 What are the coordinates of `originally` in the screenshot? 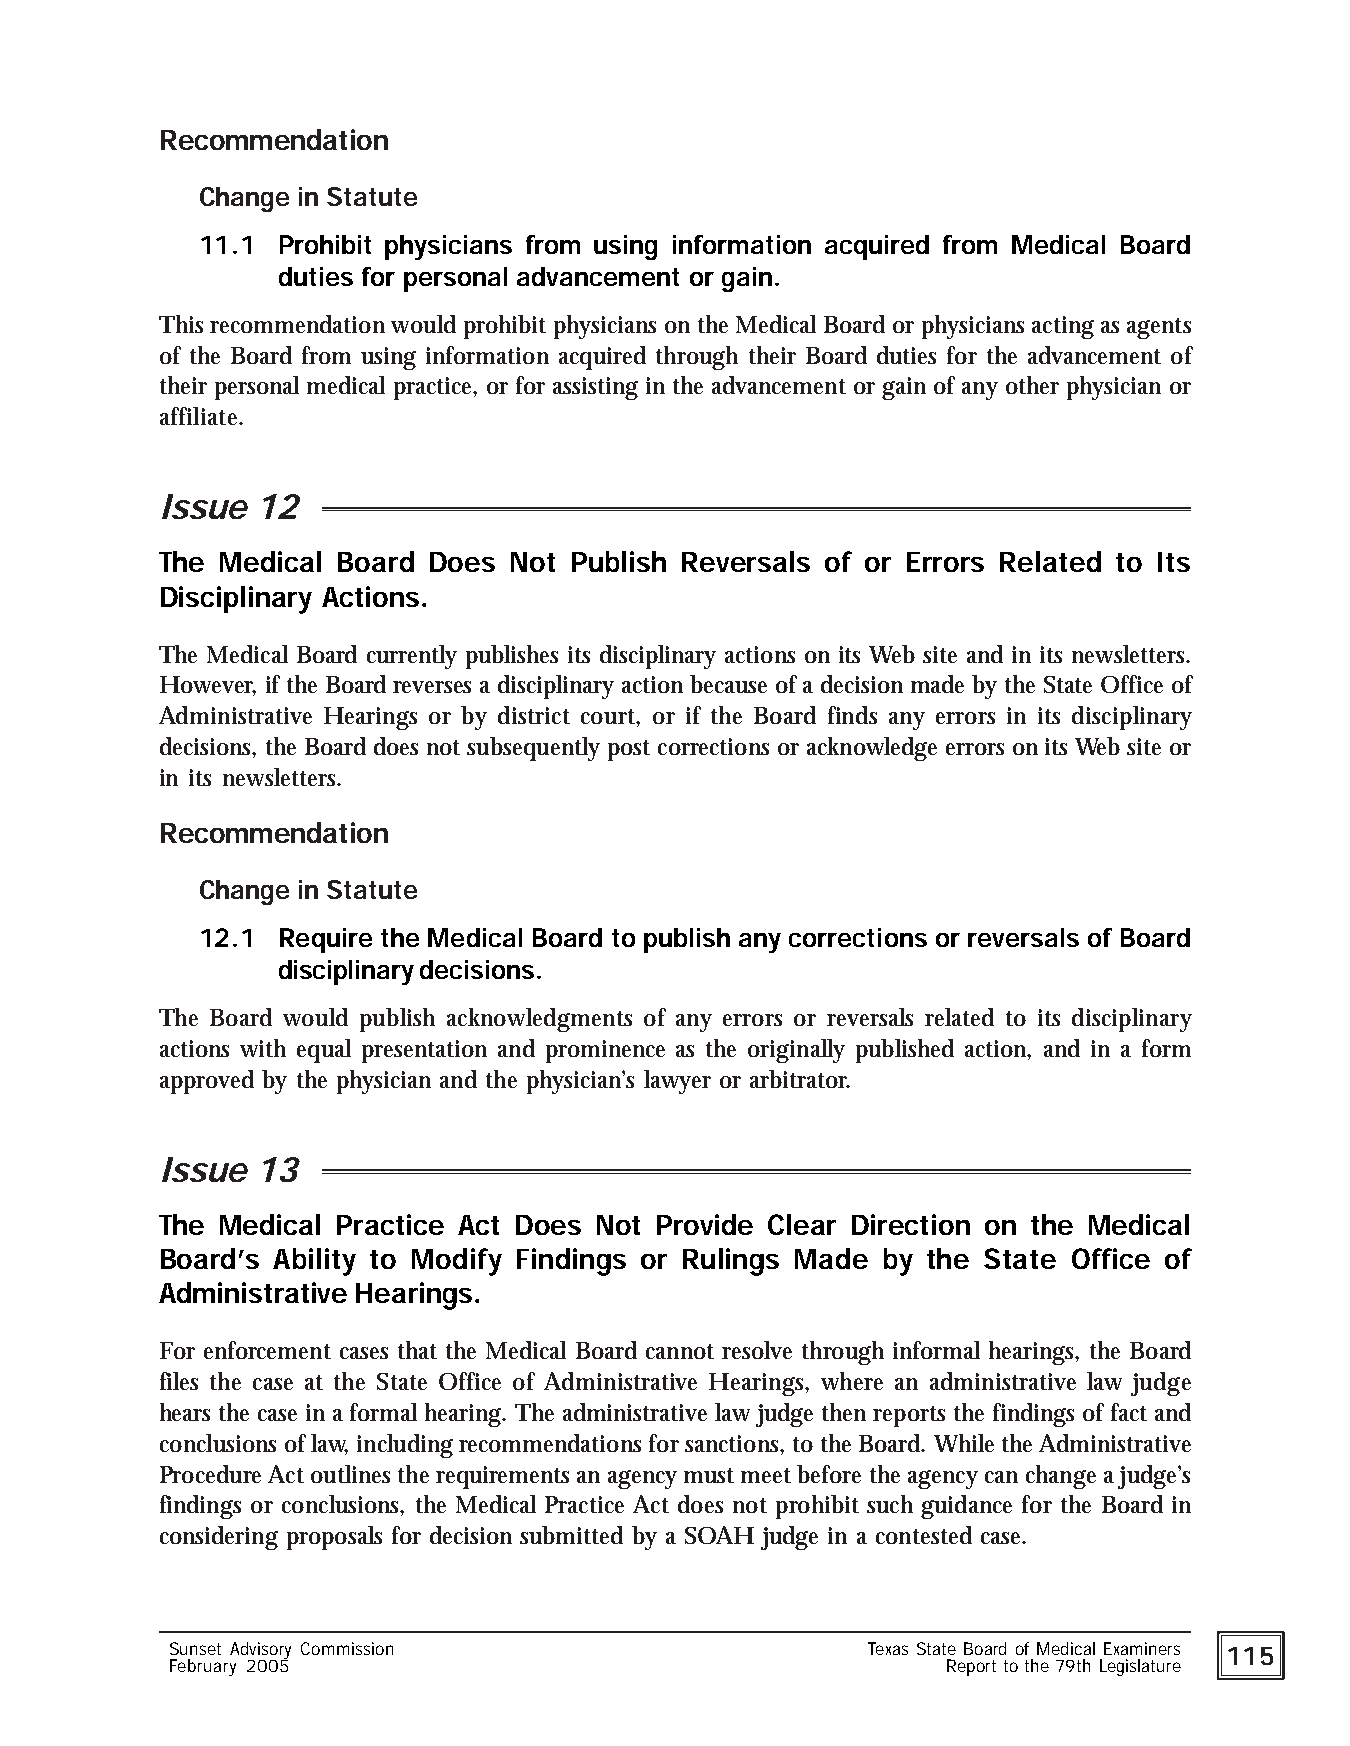 It's located at (796, 1051).
